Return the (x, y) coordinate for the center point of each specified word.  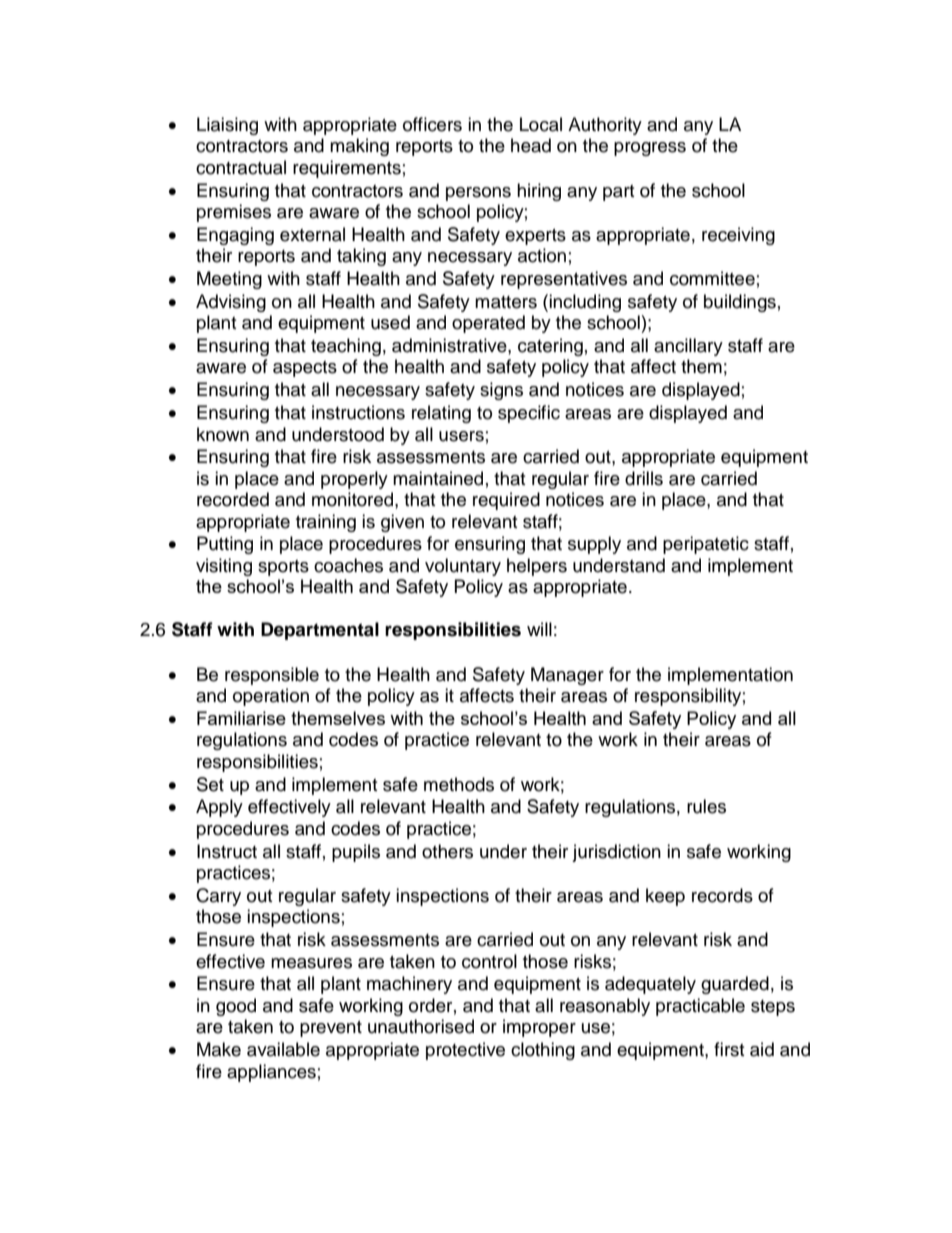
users (461, 436)
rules (706, 806)
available (283, 1049)
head (531, 145)
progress (650, 149)
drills (644, 478)
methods (459, 784)
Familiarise (241, 718)
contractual (241, 167)
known (223, 434)
